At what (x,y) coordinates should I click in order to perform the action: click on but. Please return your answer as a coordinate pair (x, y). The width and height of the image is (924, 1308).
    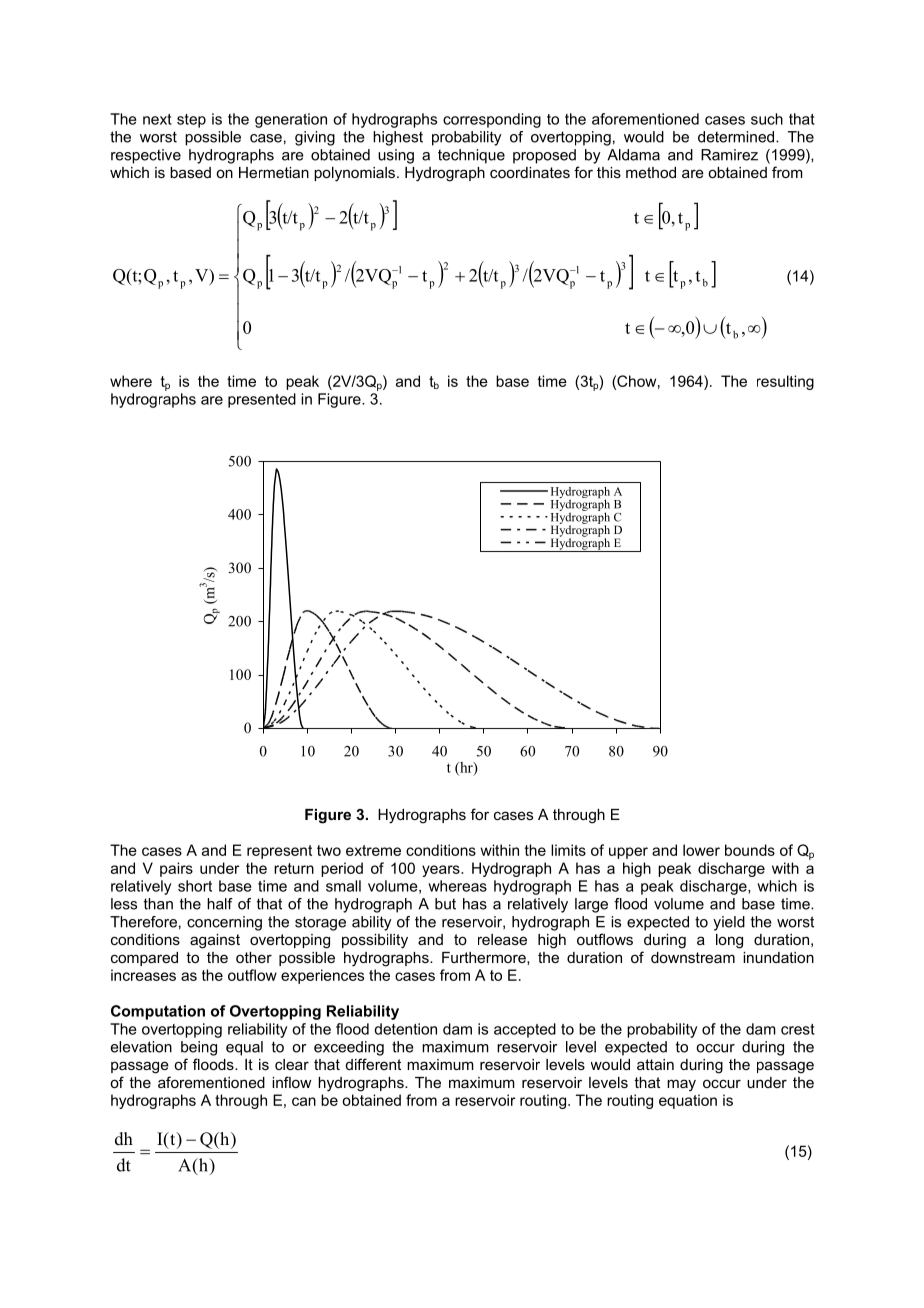
    Looking at the image, I should click on (445, 904).
